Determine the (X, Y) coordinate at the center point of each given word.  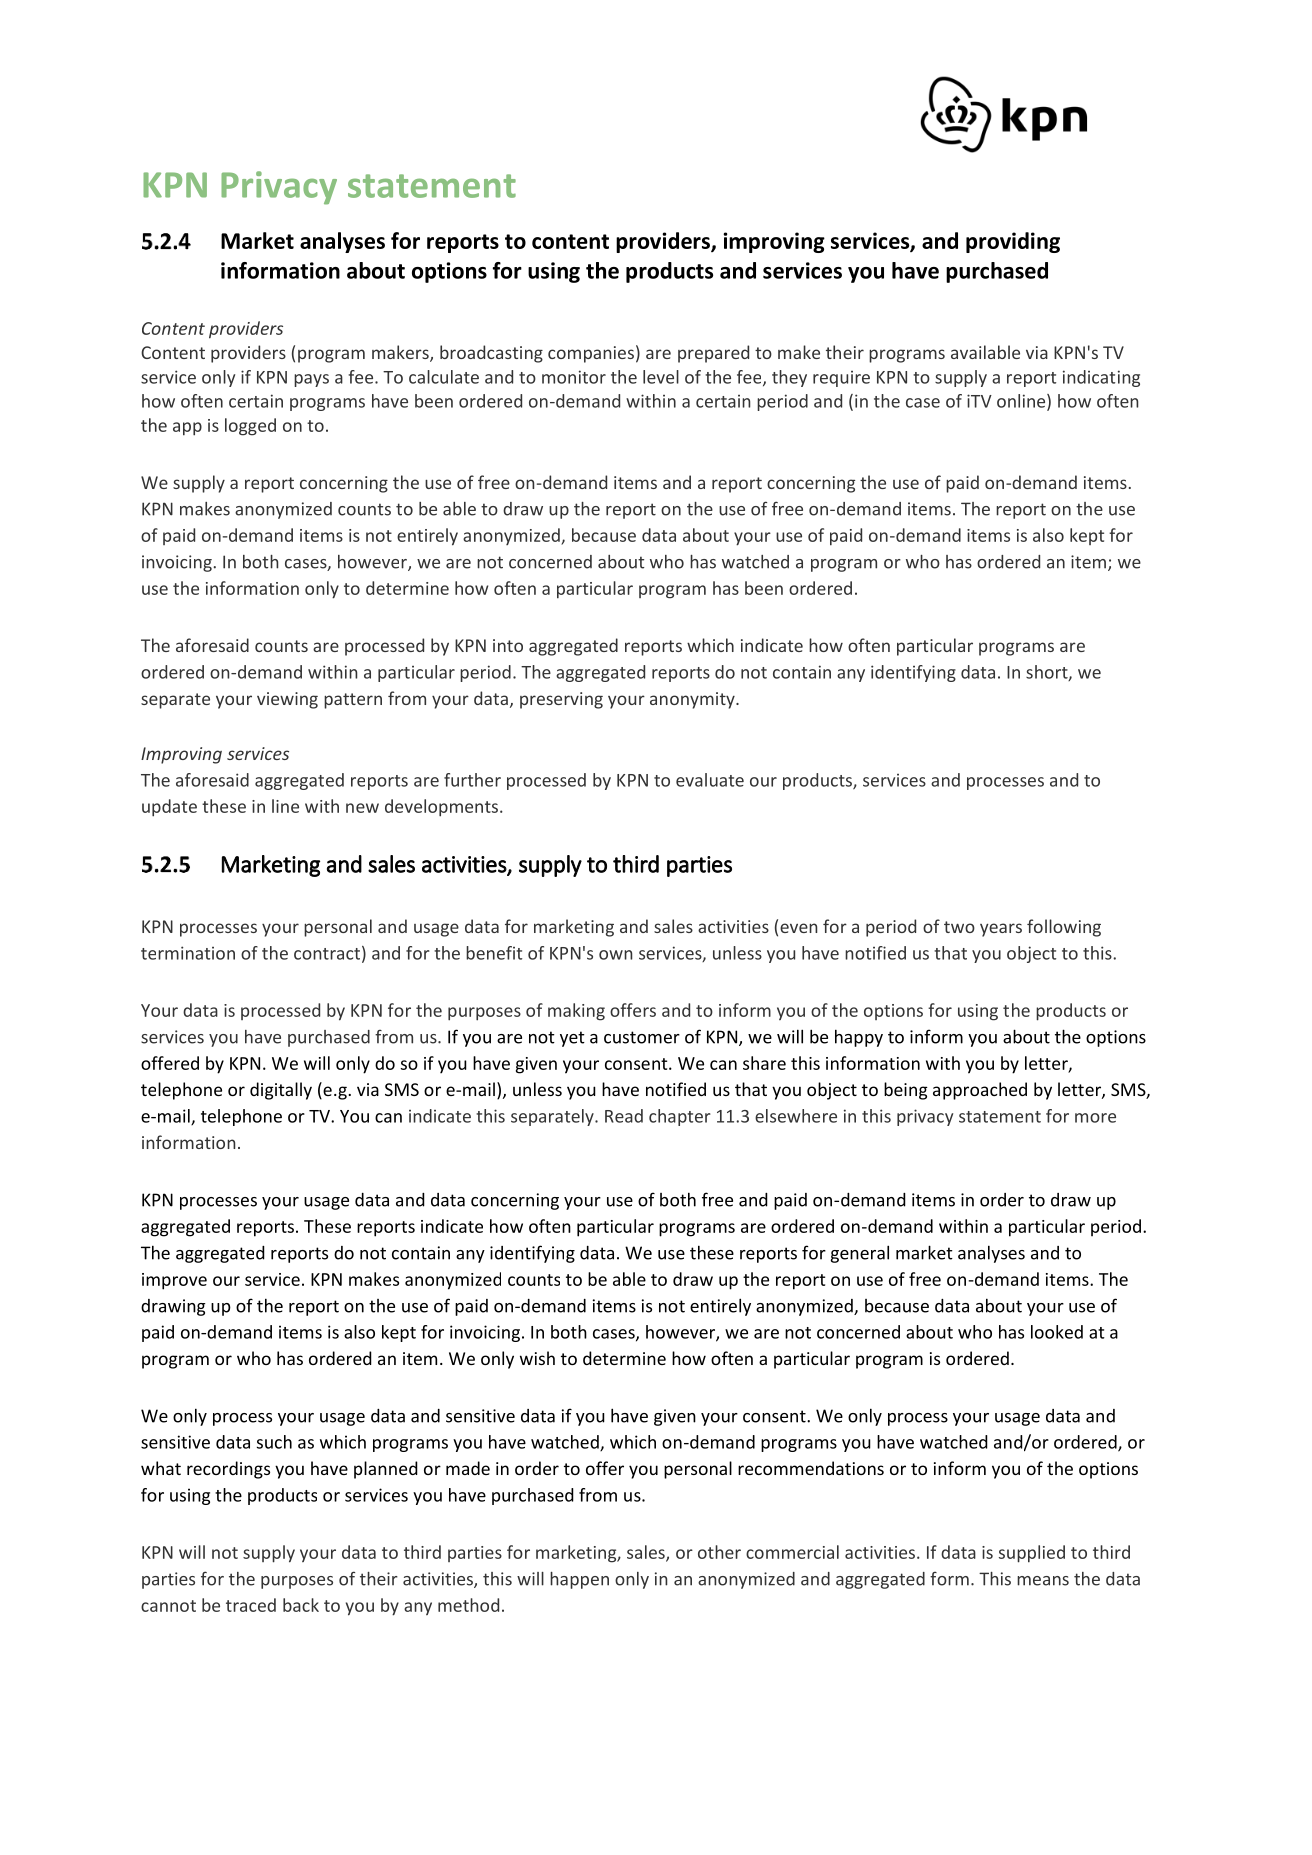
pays (311, 380)
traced (251, 1605)
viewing (287, 700)
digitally (281, 1091)
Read (624, 1116)
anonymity (693, 700)
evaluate (710, 780)
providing (1013, 242)
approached (980, 1091)
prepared (713, 354)
